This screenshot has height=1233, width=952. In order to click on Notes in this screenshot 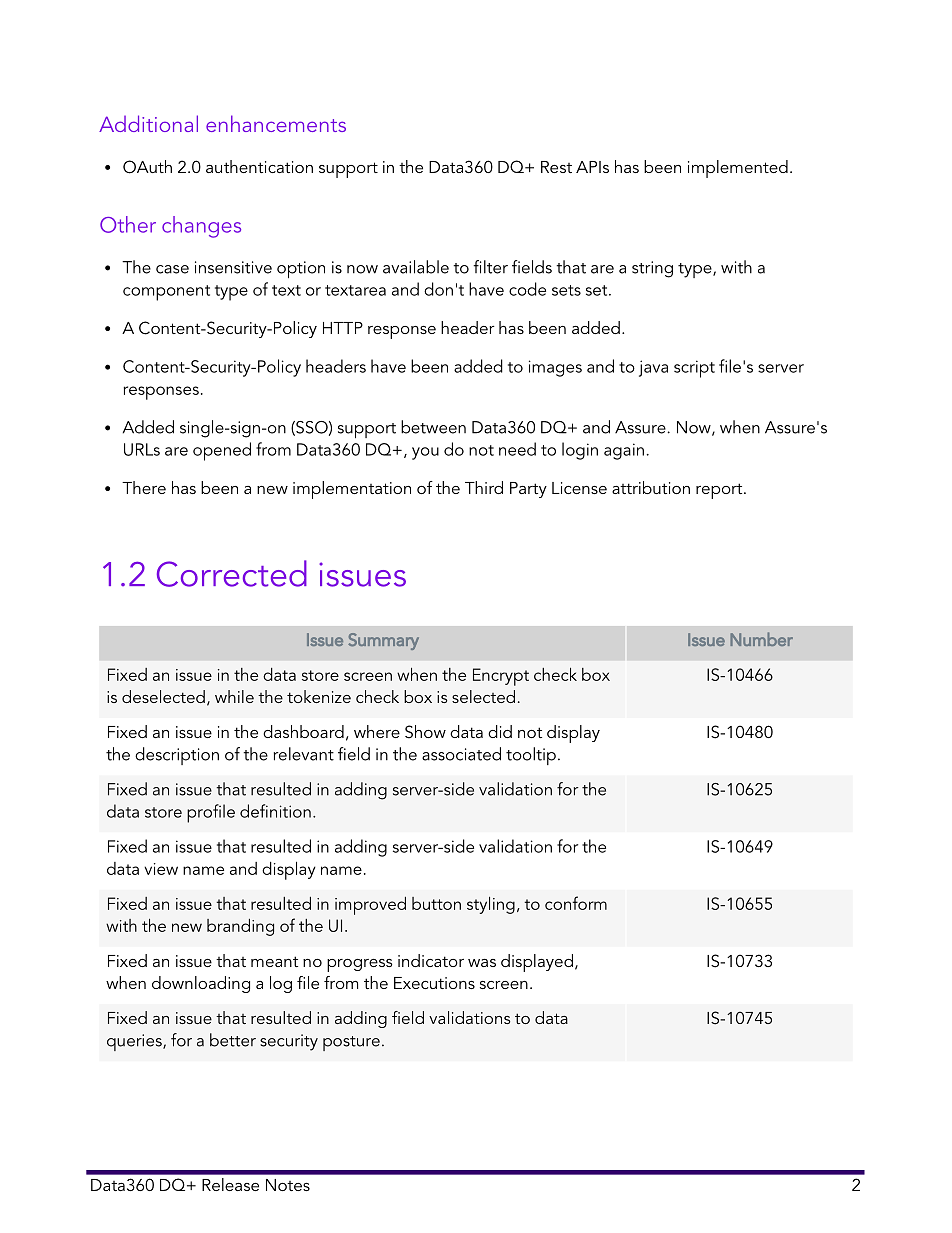, I will do `click(288, 1185)`.
